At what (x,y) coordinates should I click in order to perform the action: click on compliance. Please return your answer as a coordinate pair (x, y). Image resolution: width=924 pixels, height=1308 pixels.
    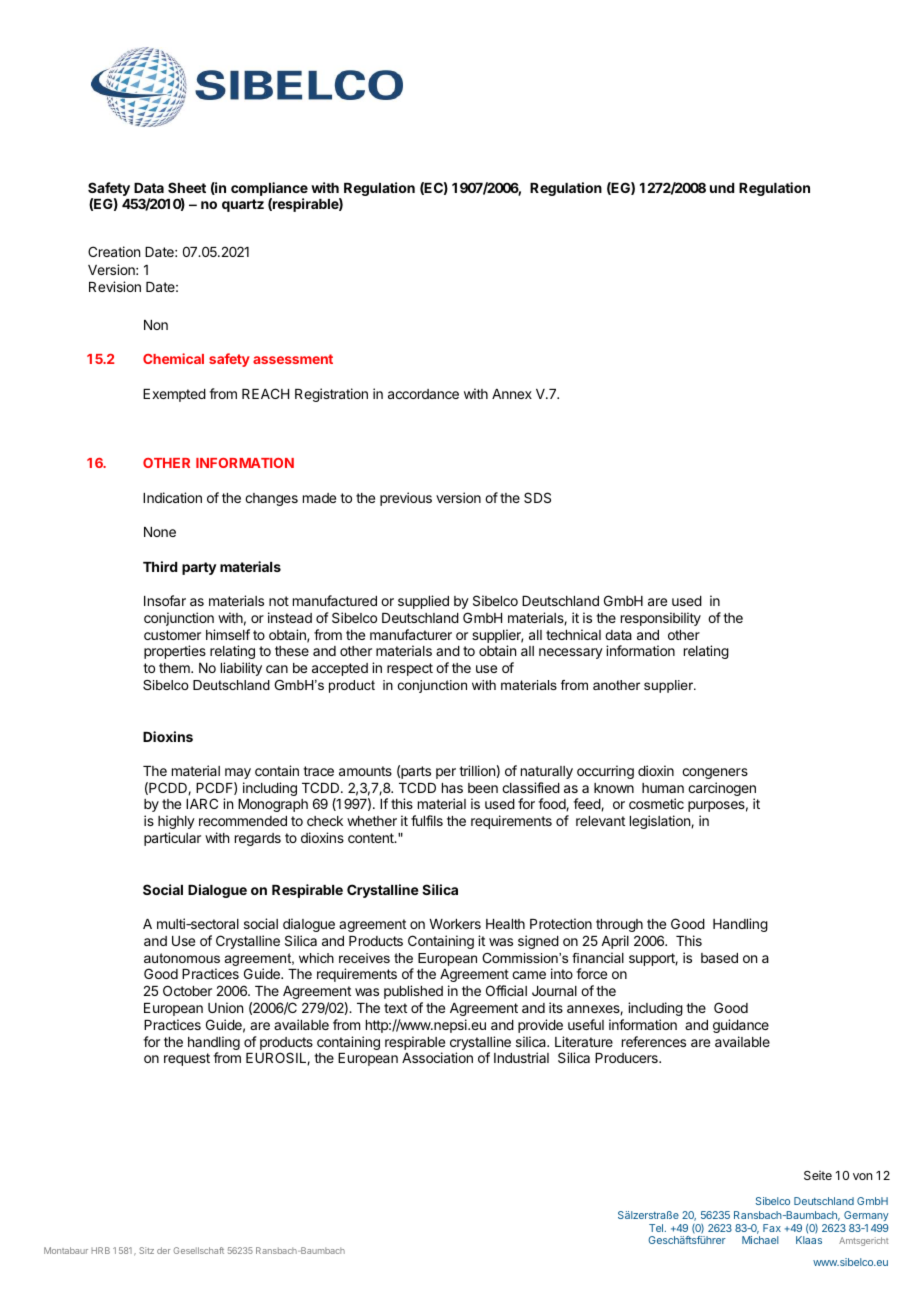
    Looking at the image, I should click on (269, 190).
